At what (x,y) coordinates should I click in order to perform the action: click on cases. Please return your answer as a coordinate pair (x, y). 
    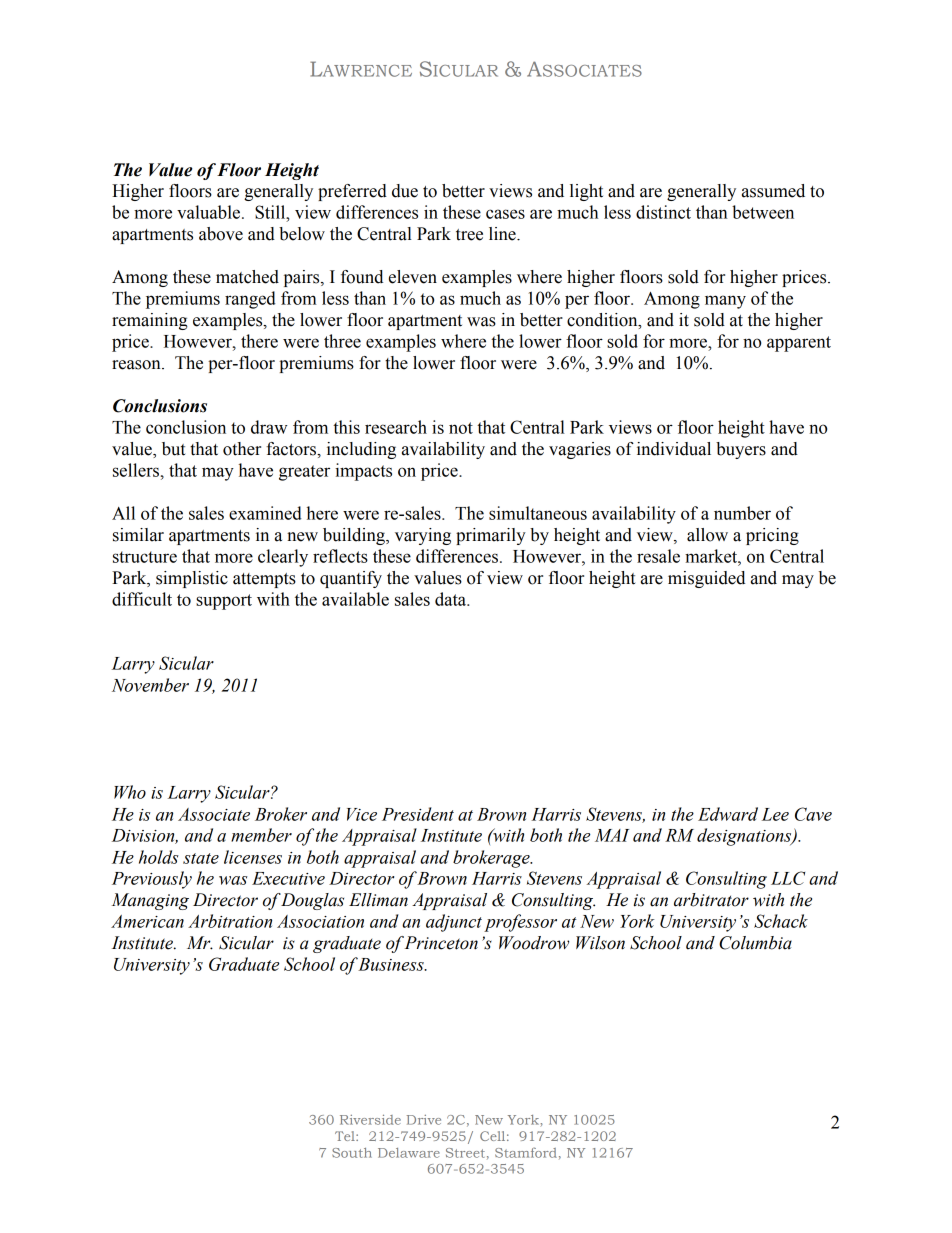
    Looking at the image, I should click on (505, 214).
